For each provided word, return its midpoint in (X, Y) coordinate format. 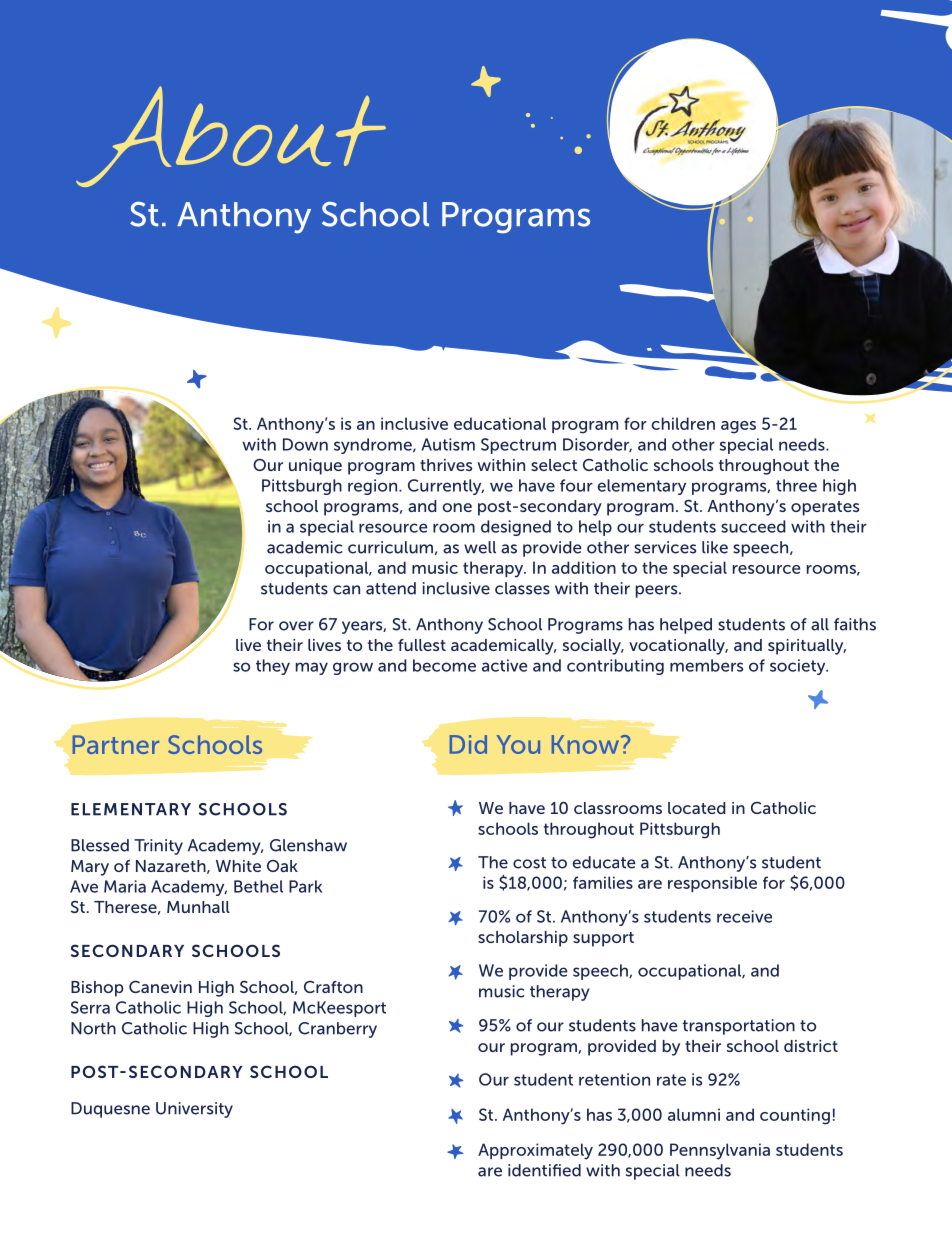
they (273, 667)
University (194, 1110)
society (799, 667)
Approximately (535, 1151)
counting (795, 1116)
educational (500, 423)
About (231, 136)
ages (738, 427)
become (444, 665)
